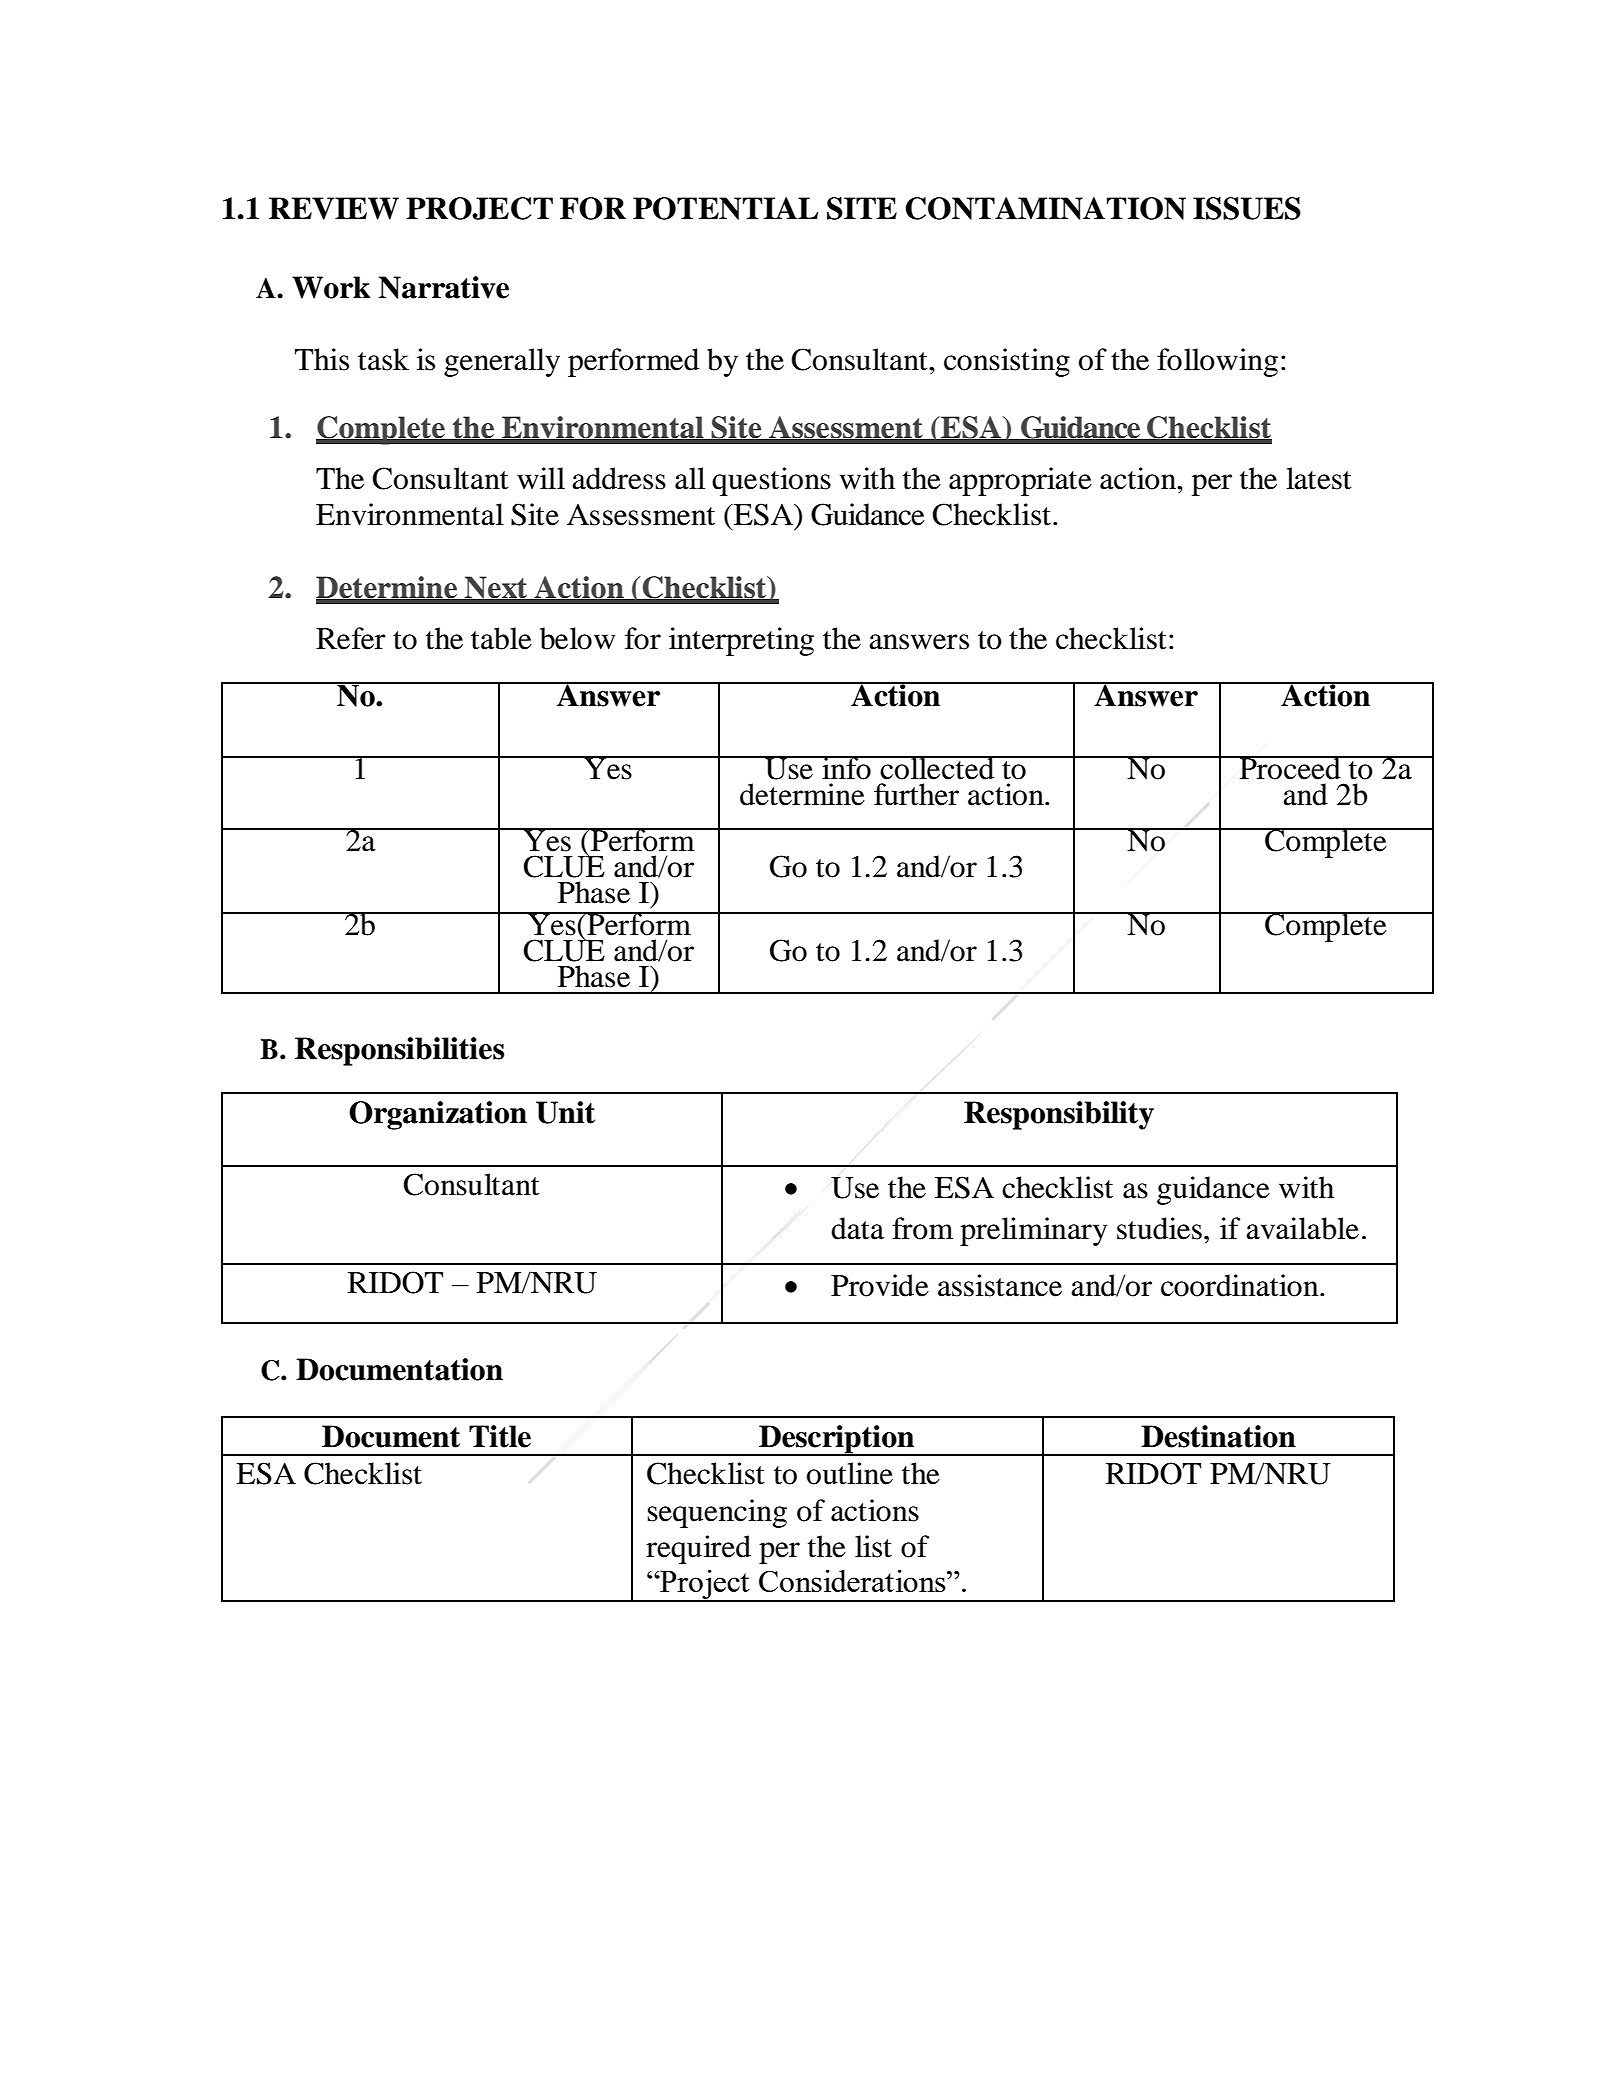 Image resolution: width=1611 pixels, height=2084 pixels. I want to click on Title, so click(500, 1436).
